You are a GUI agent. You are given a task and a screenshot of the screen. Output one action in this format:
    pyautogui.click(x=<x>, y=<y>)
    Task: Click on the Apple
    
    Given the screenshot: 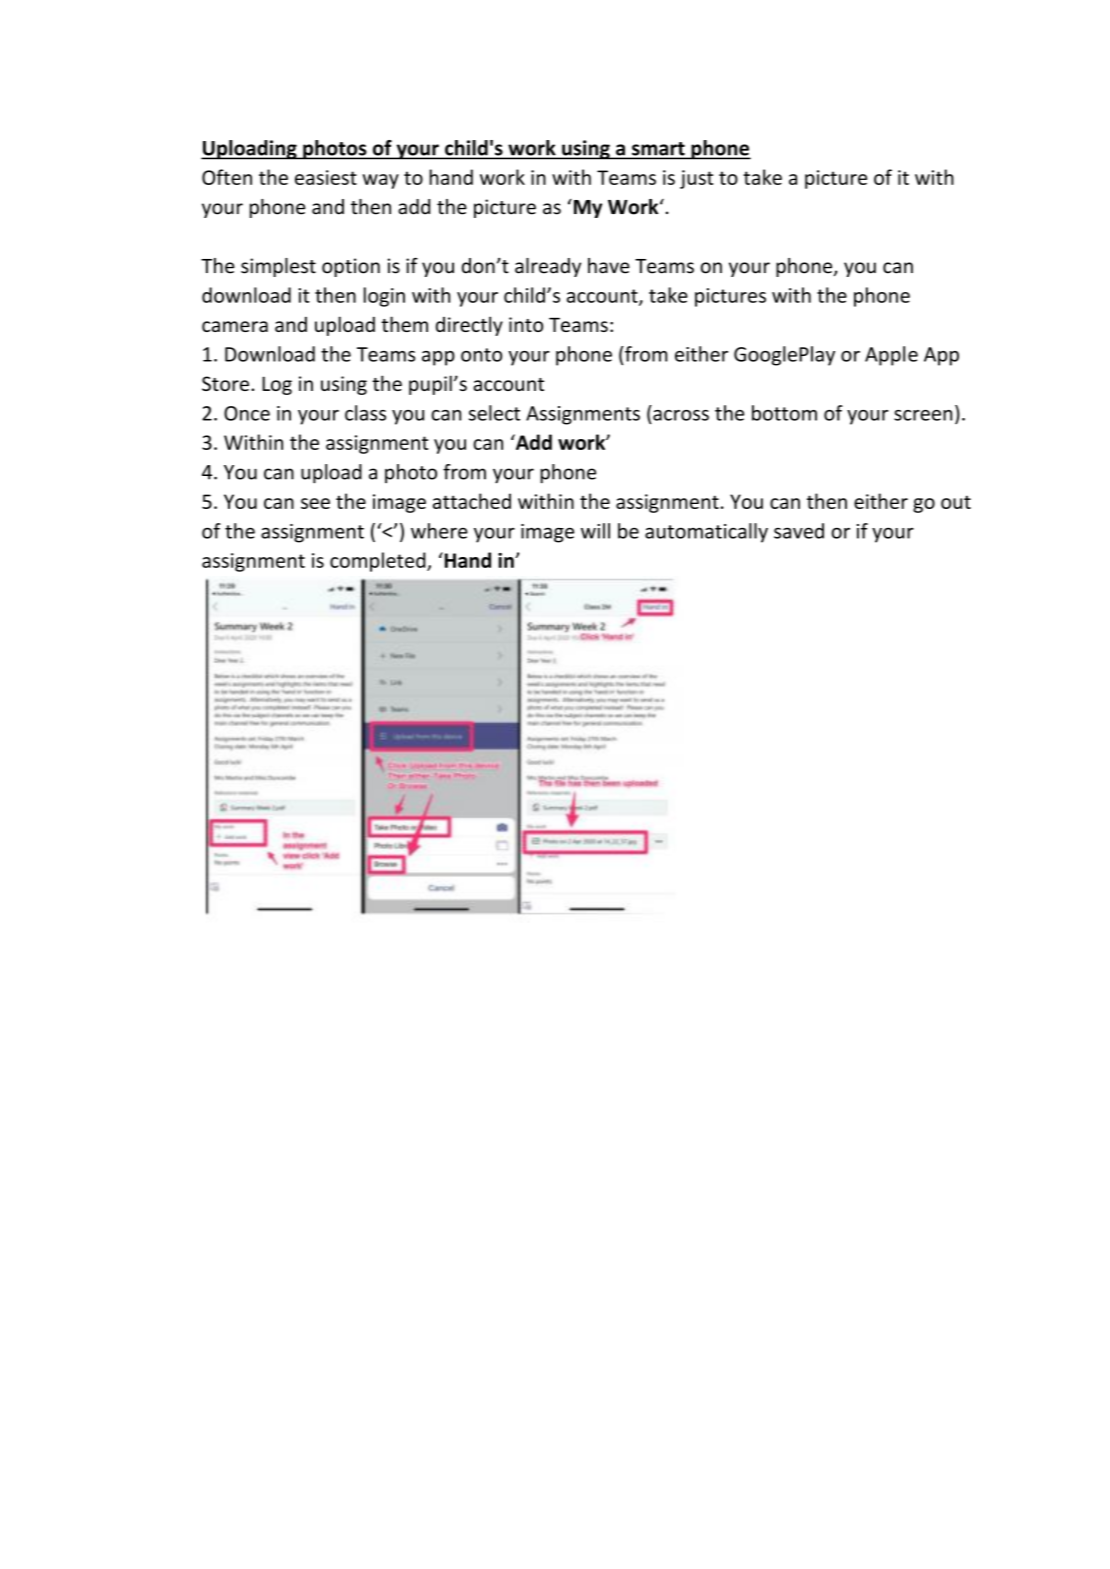 What is the action you would take?
    pyautogui.click(x=891, y=356)
